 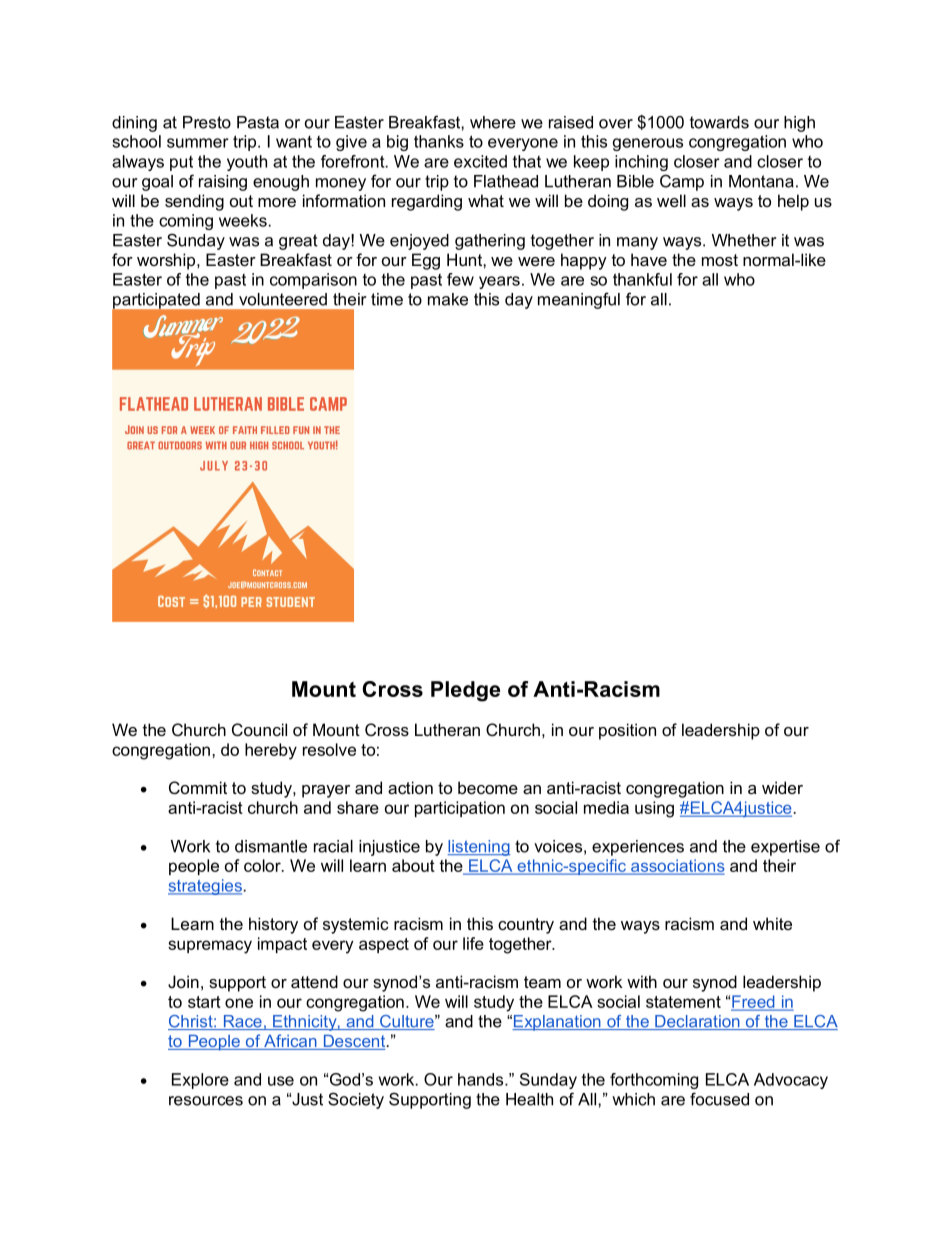 I want to click on listening, so click(x=478, y=848).
